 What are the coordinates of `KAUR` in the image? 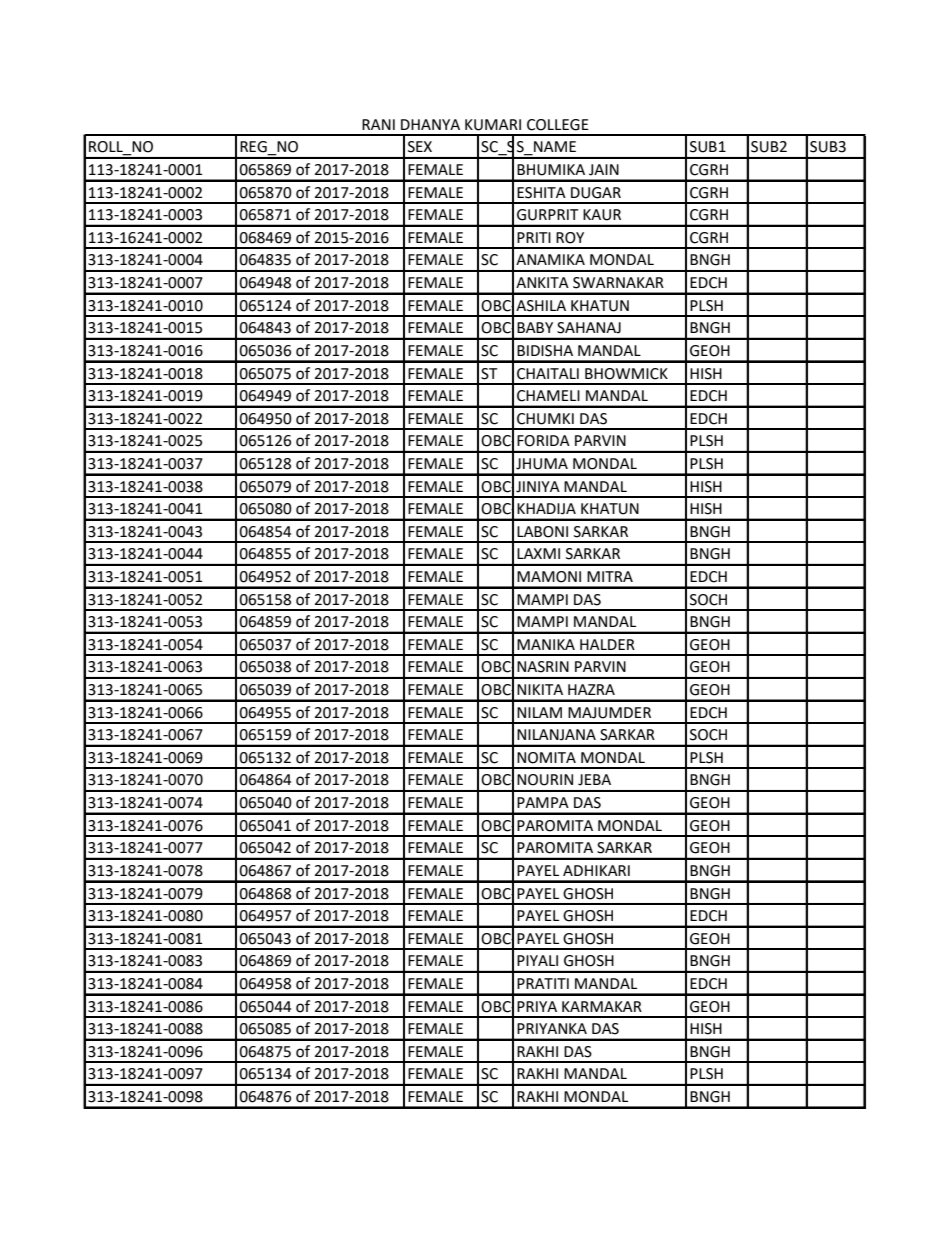 It's located at (602, 215).
